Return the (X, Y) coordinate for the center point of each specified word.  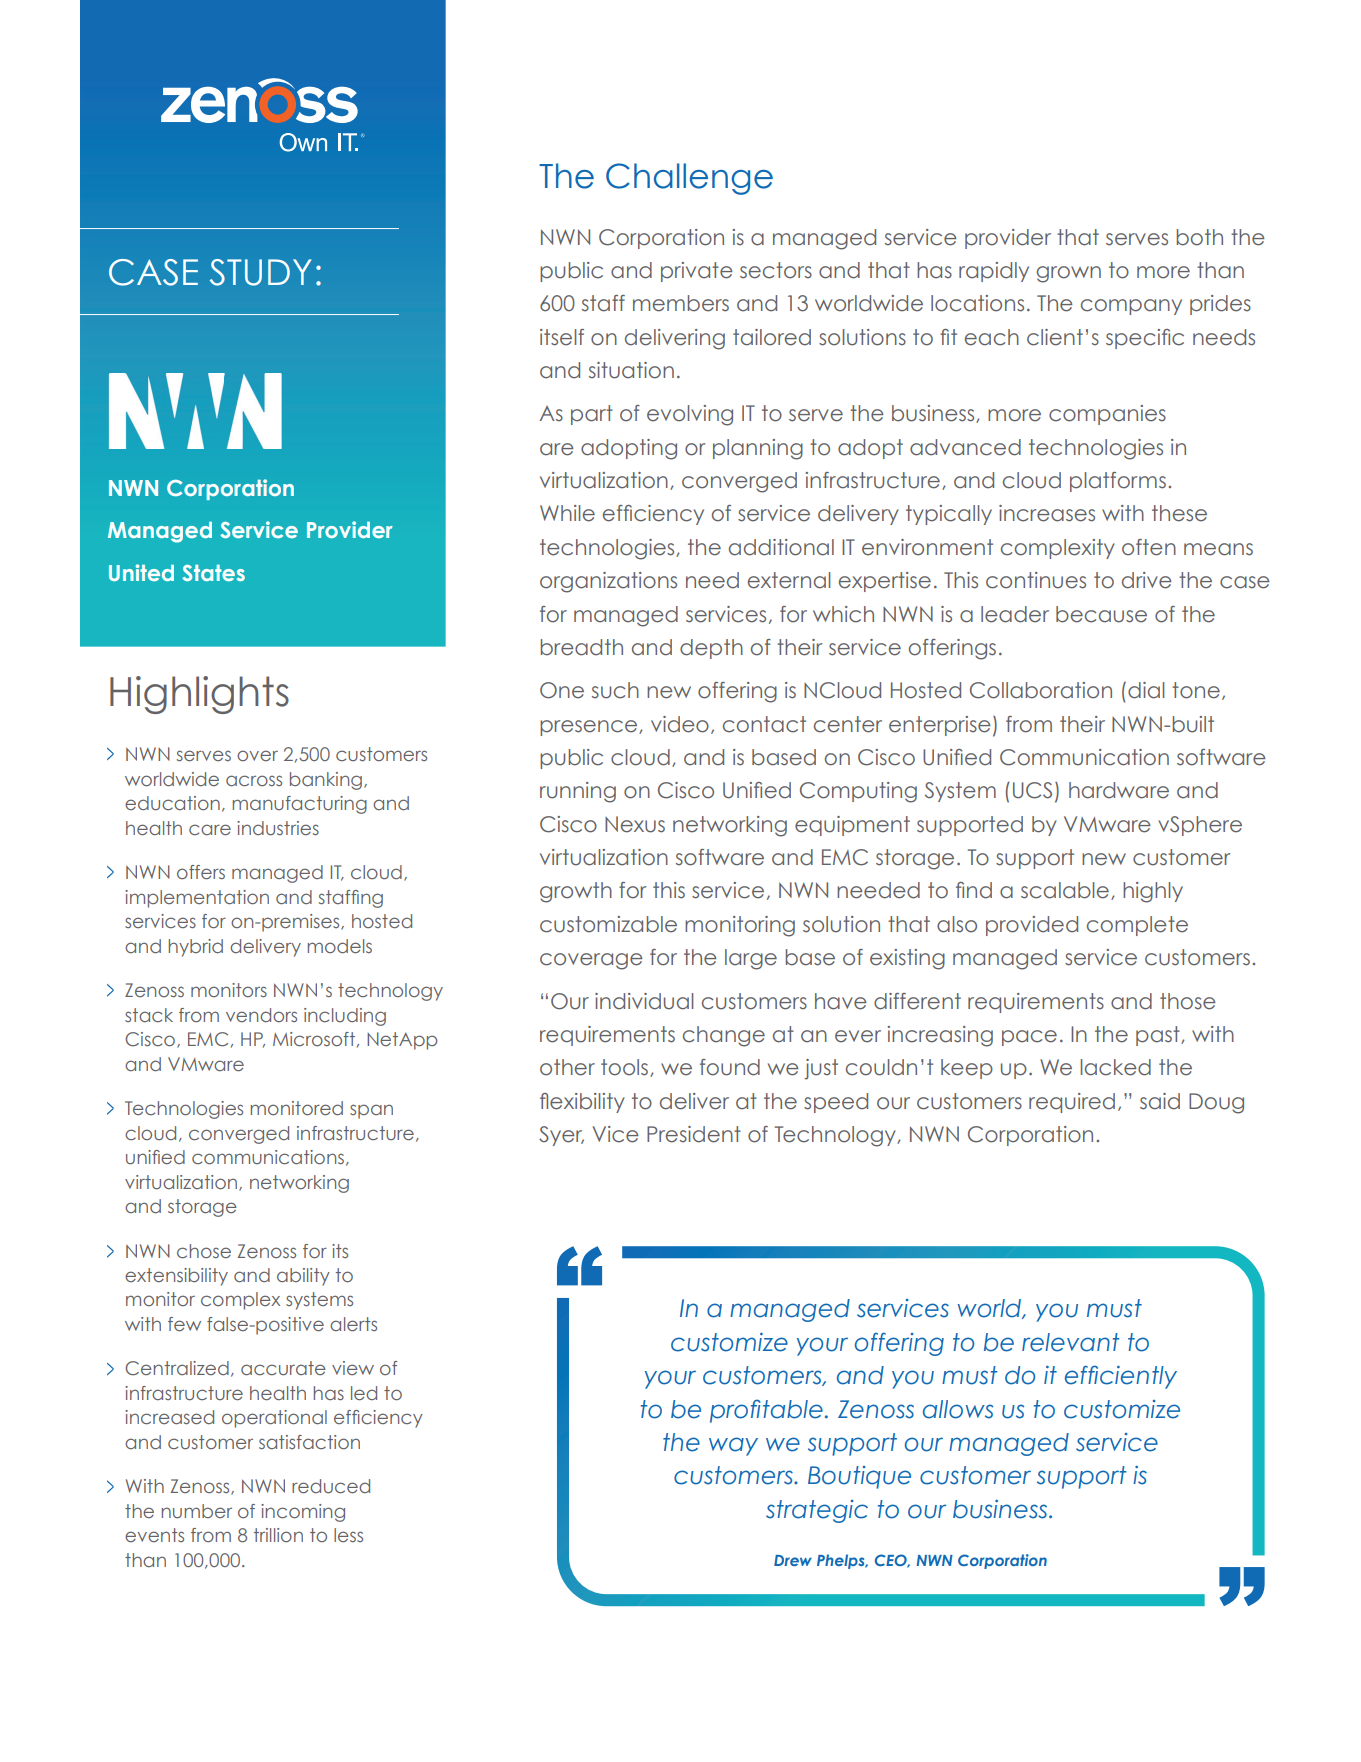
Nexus (635, 824)
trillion (278, 1535)
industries (278, 828)
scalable (1065, 890)
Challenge (689, 179)
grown (1069, 274)
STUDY (261, 272)
